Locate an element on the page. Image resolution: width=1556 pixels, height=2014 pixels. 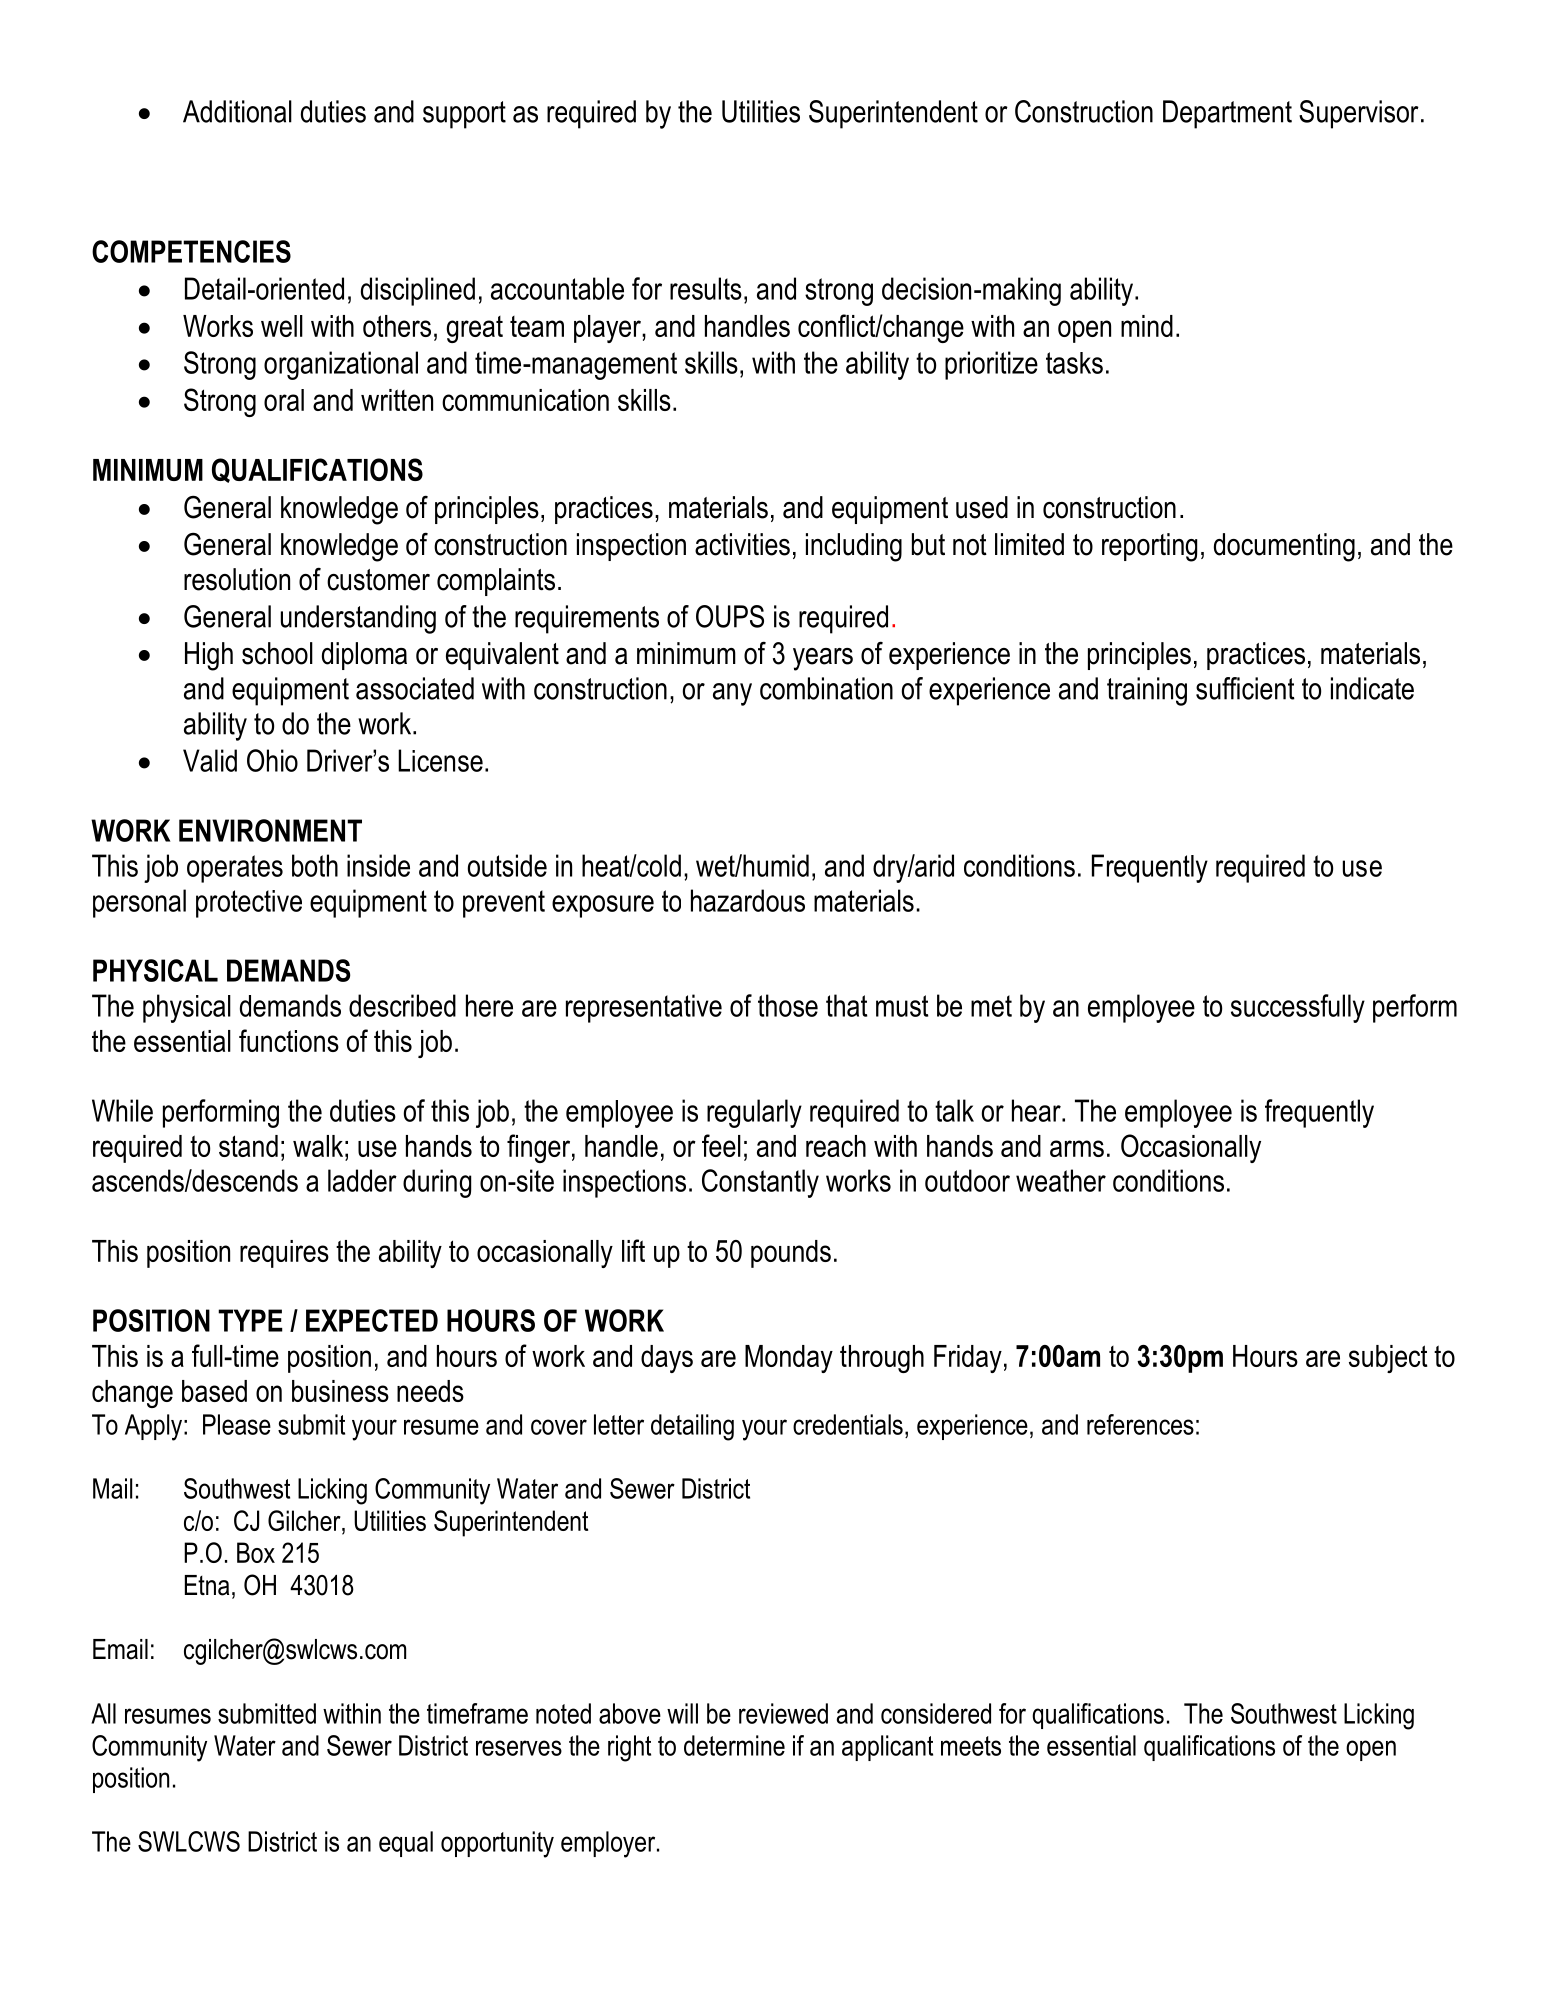
requires is located at coordinates (284, 1254).
